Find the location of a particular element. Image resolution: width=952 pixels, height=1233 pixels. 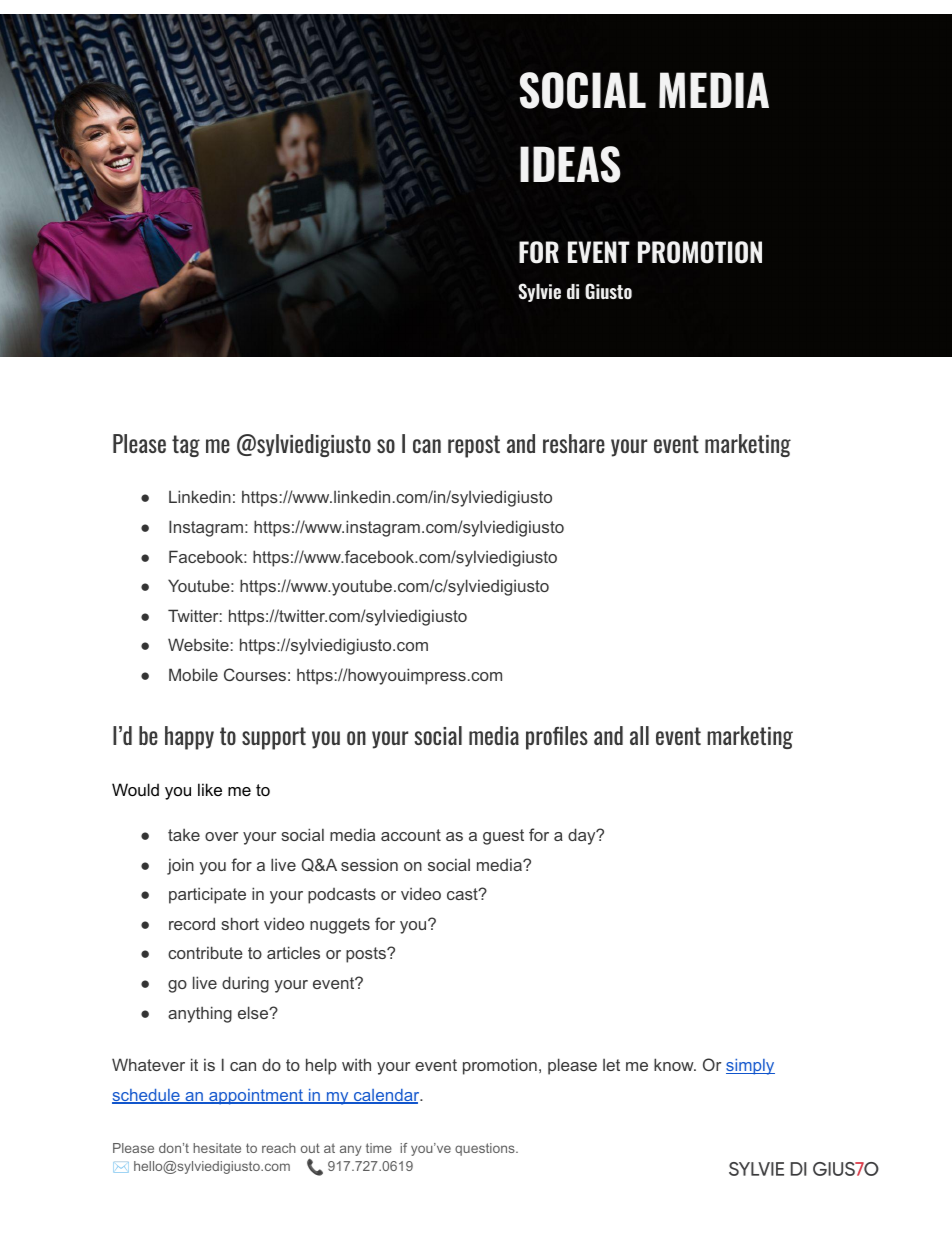

hesitate is located at coordinates (217, 1148).
